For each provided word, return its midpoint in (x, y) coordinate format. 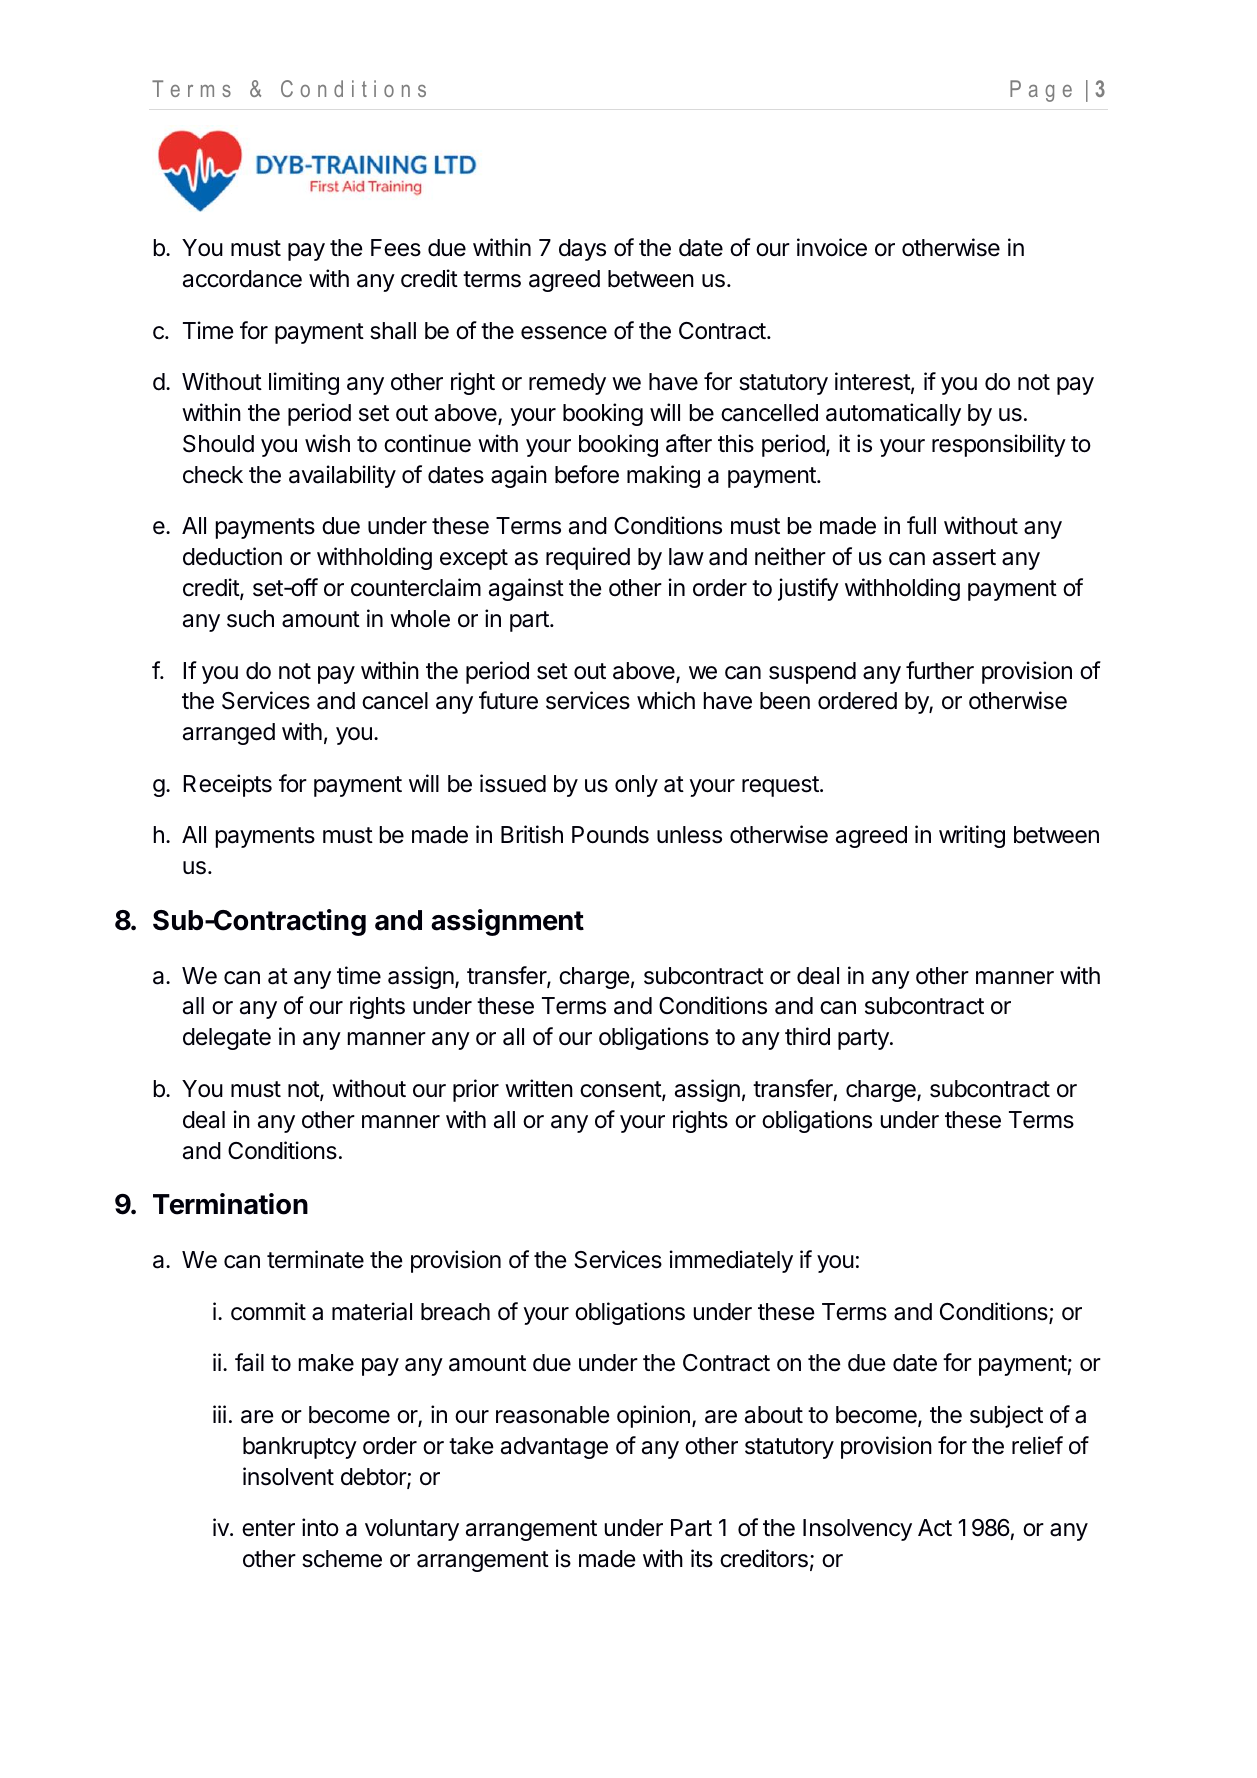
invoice (832, 247)
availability (342, 476)
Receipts (227, 785)
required (588, 558)
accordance (242, 279)
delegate (227, 1039)
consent (621, 1090)
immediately (731, 1261)
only (636, 786)
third (807, 1036)
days (582, 250)
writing (972, 836)
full (921, 525)
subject (1006, 1416)
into (320, 1527)
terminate (315, 1259)
